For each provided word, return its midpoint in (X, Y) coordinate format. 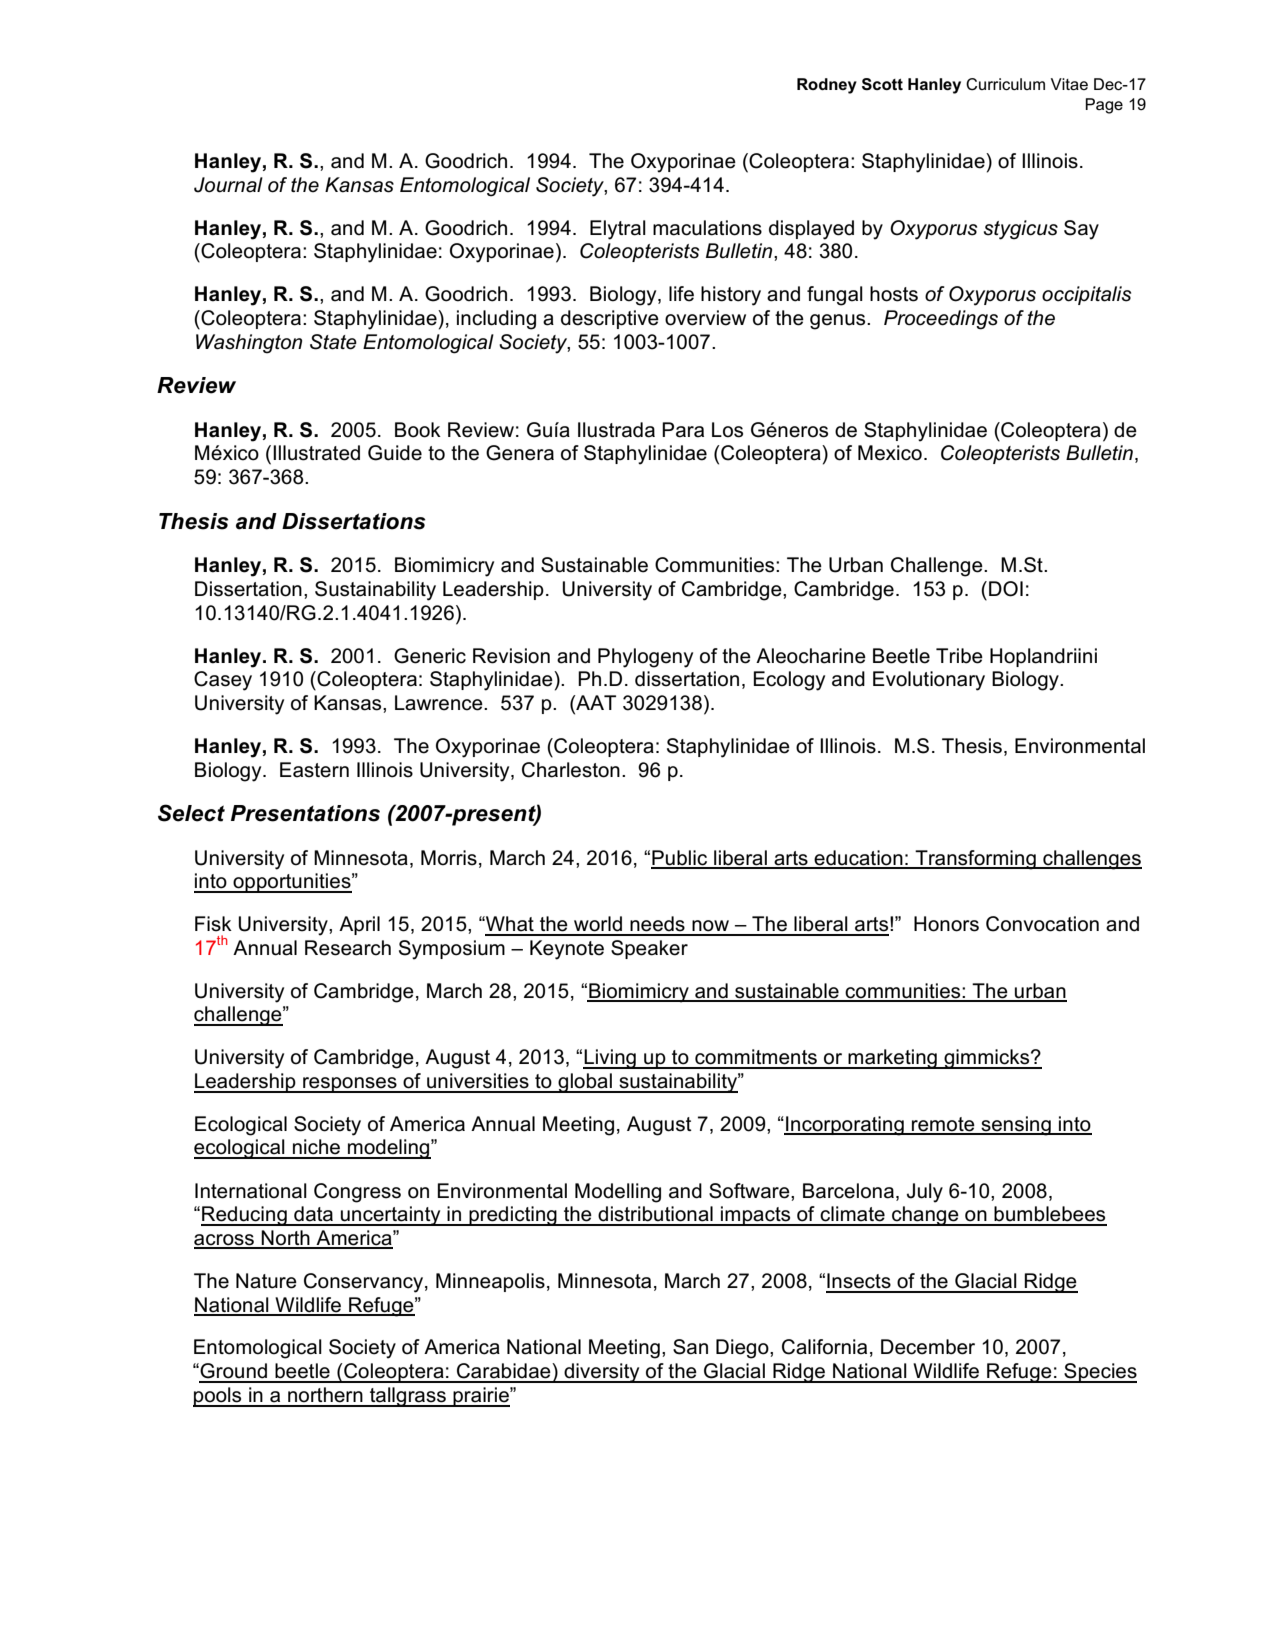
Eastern (314, 770)
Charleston (571, 770)
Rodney (827, 86)
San (690, 1347)
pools (218, 1397)
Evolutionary (929, 681)
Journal (228, 185)
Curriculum (1005, 84)
